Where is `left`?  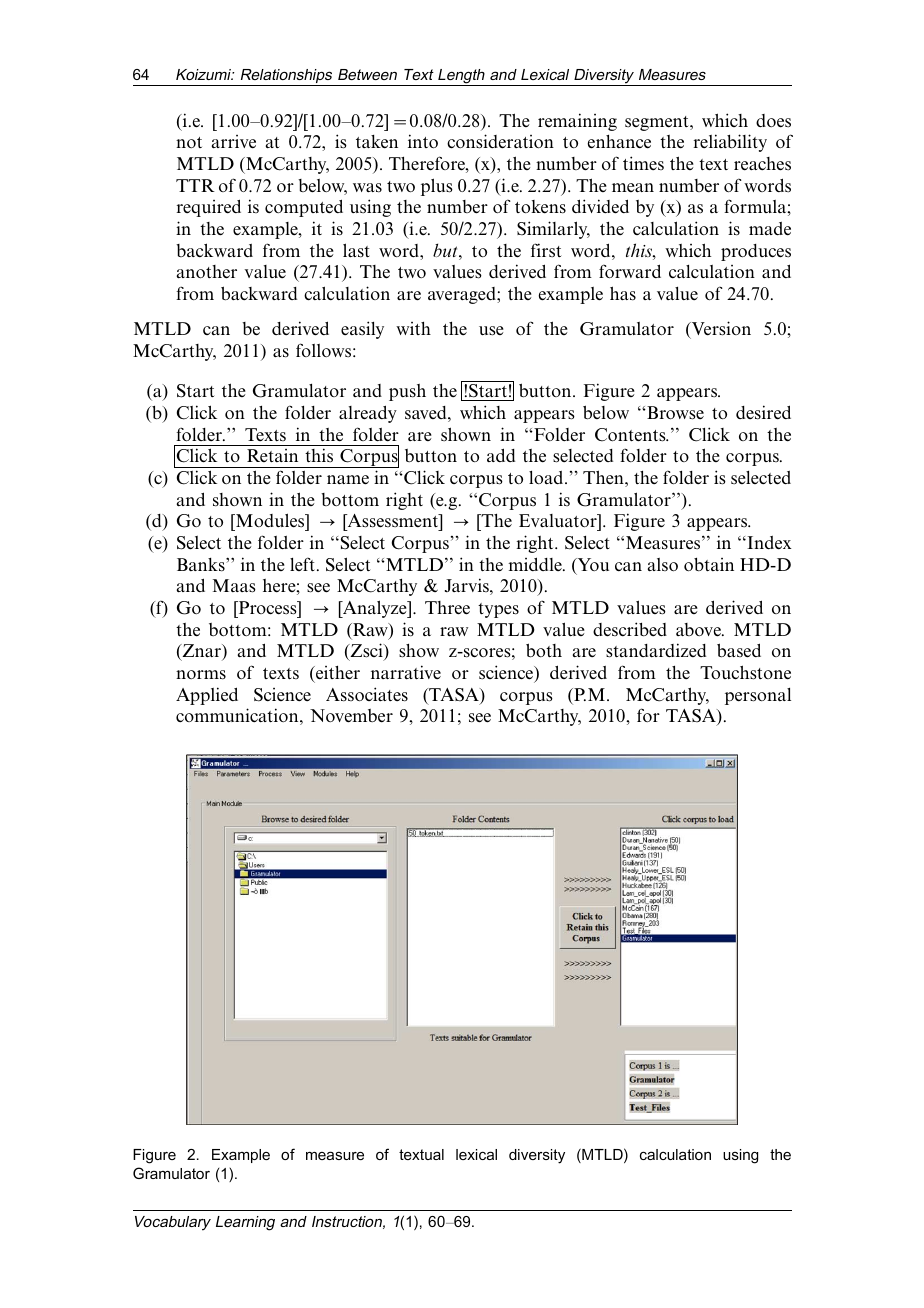
left is located at coordinates (304, 564).
